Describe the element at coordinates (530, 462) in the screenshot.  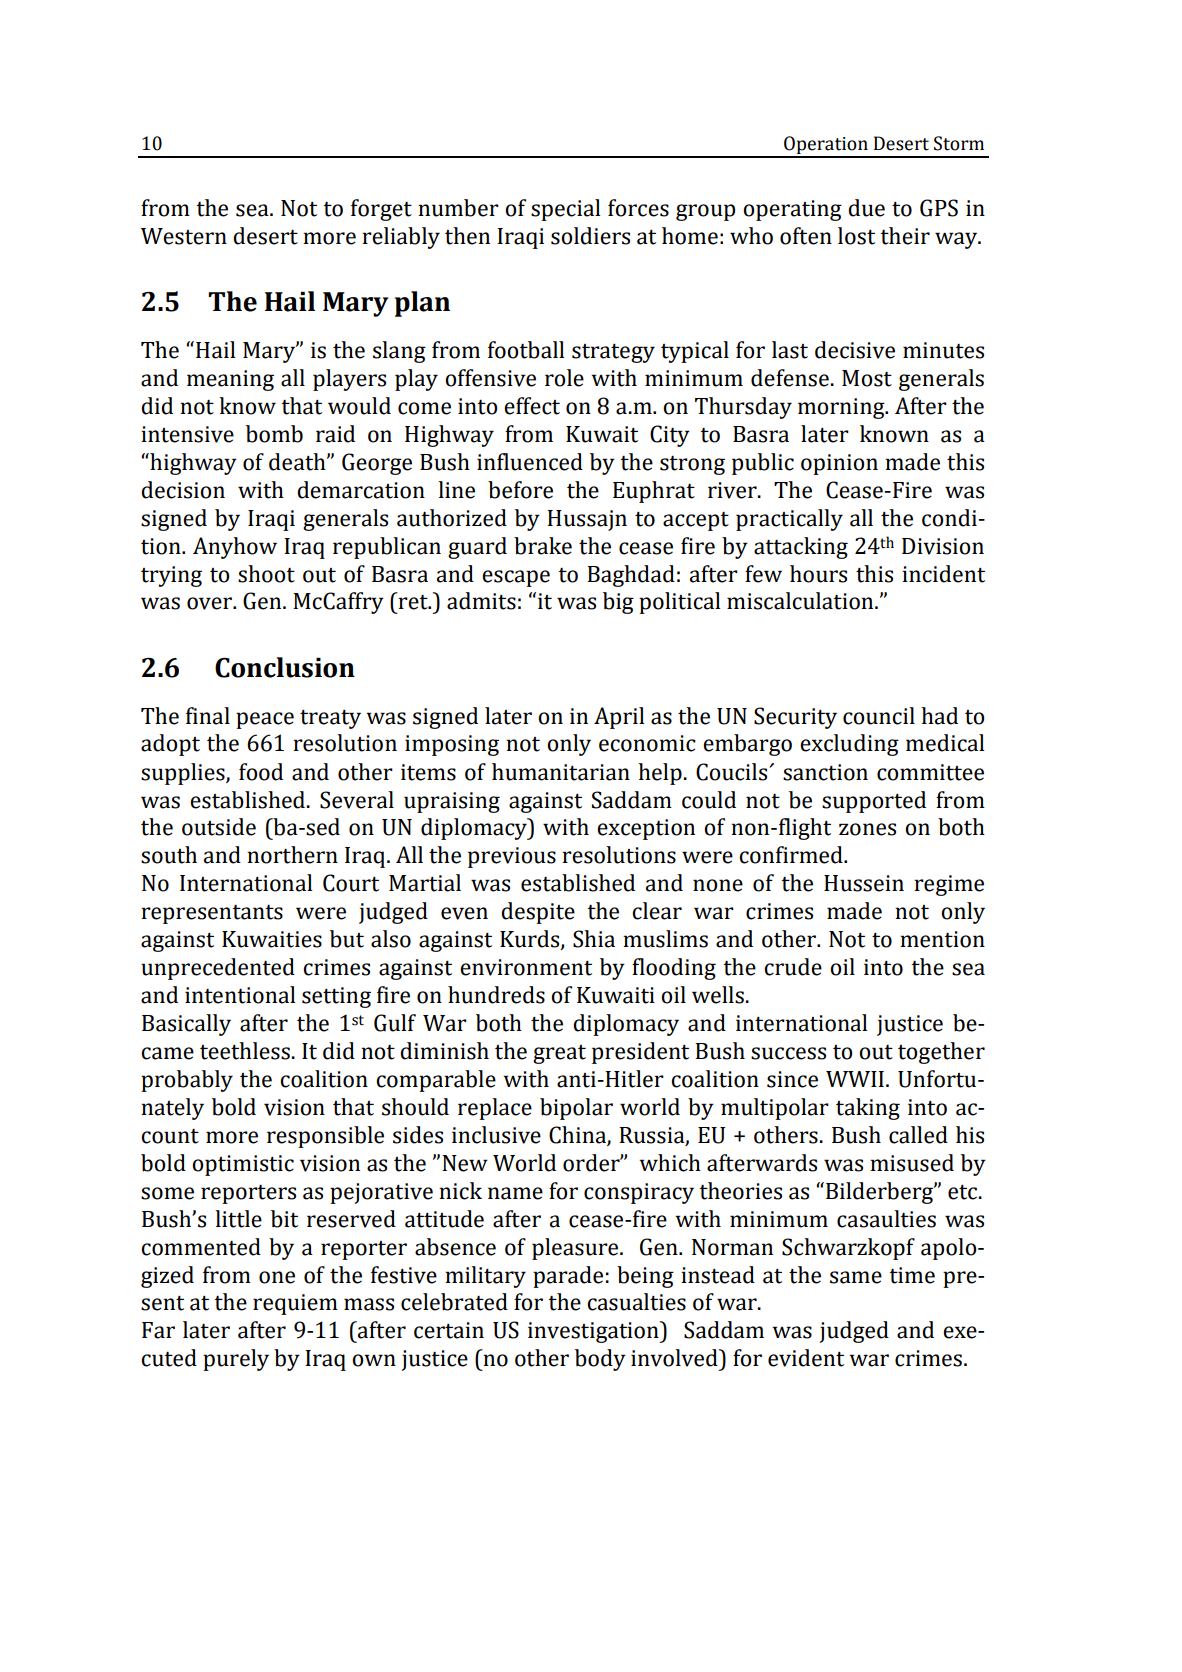
I see `influenced` at that location.
